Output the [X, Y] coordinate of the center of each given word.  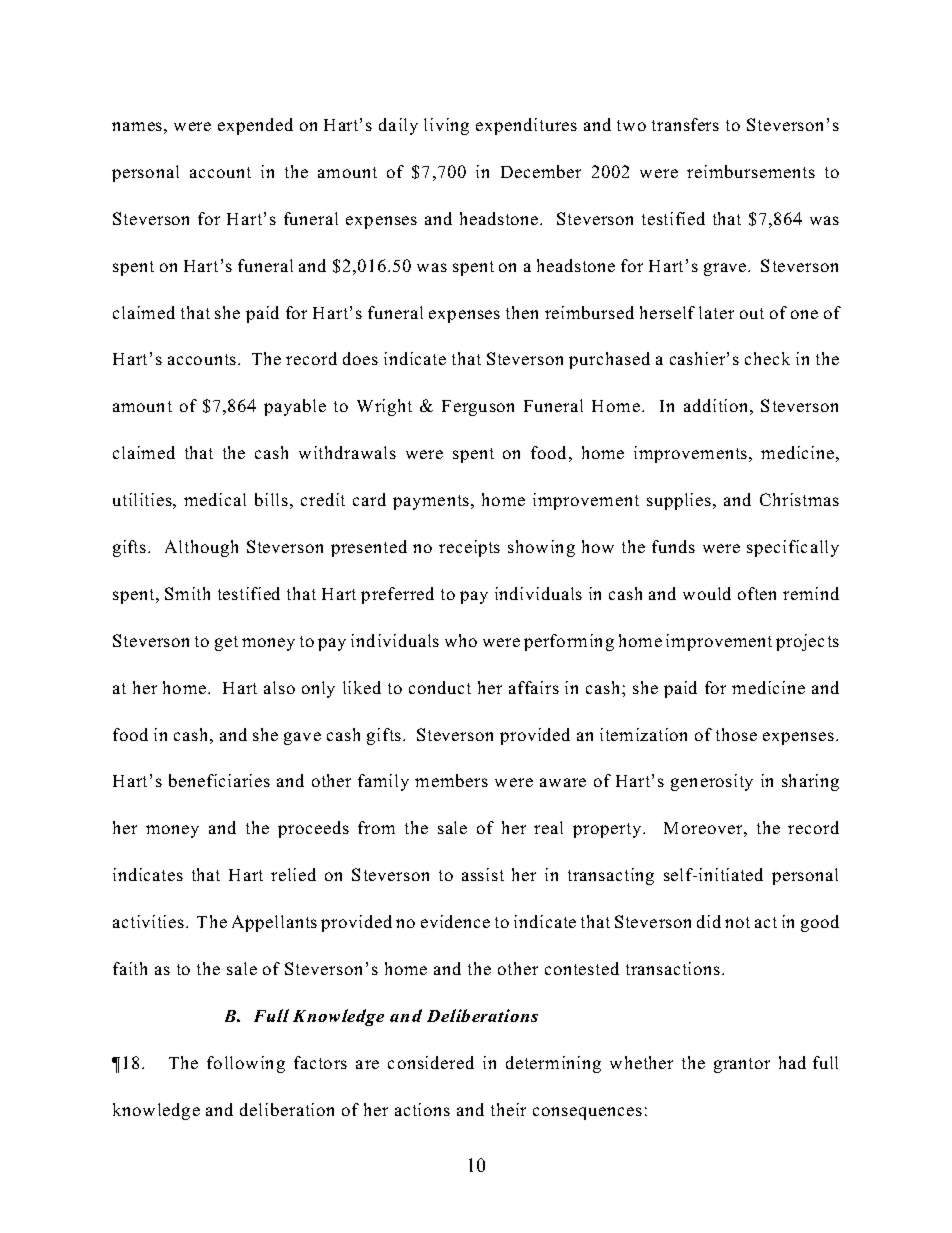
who [461, 640]
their [508, 1109]
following [246, 1064]
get [226, 643]
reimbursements [751, 171]
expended [255, 126]
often [757, 593]
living [446, 126]
